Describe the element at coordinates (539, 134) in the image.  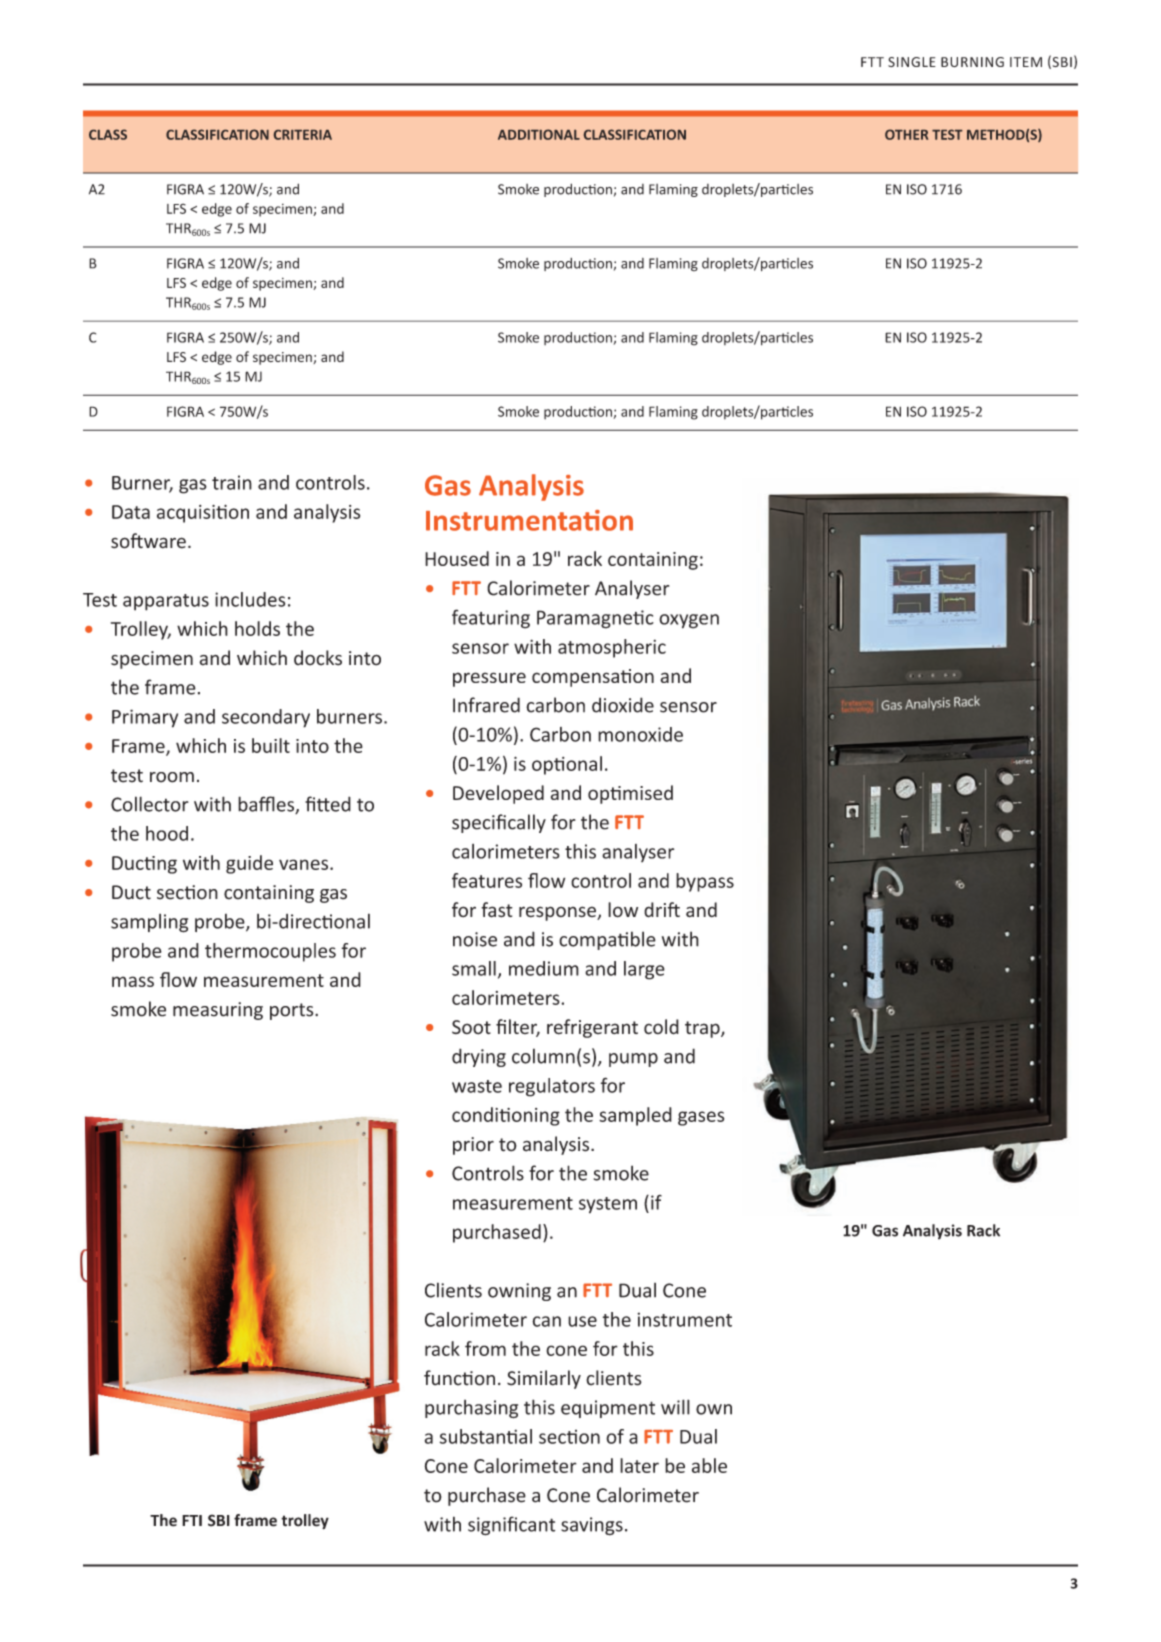
I see `ADDITIONAL` at that location.
